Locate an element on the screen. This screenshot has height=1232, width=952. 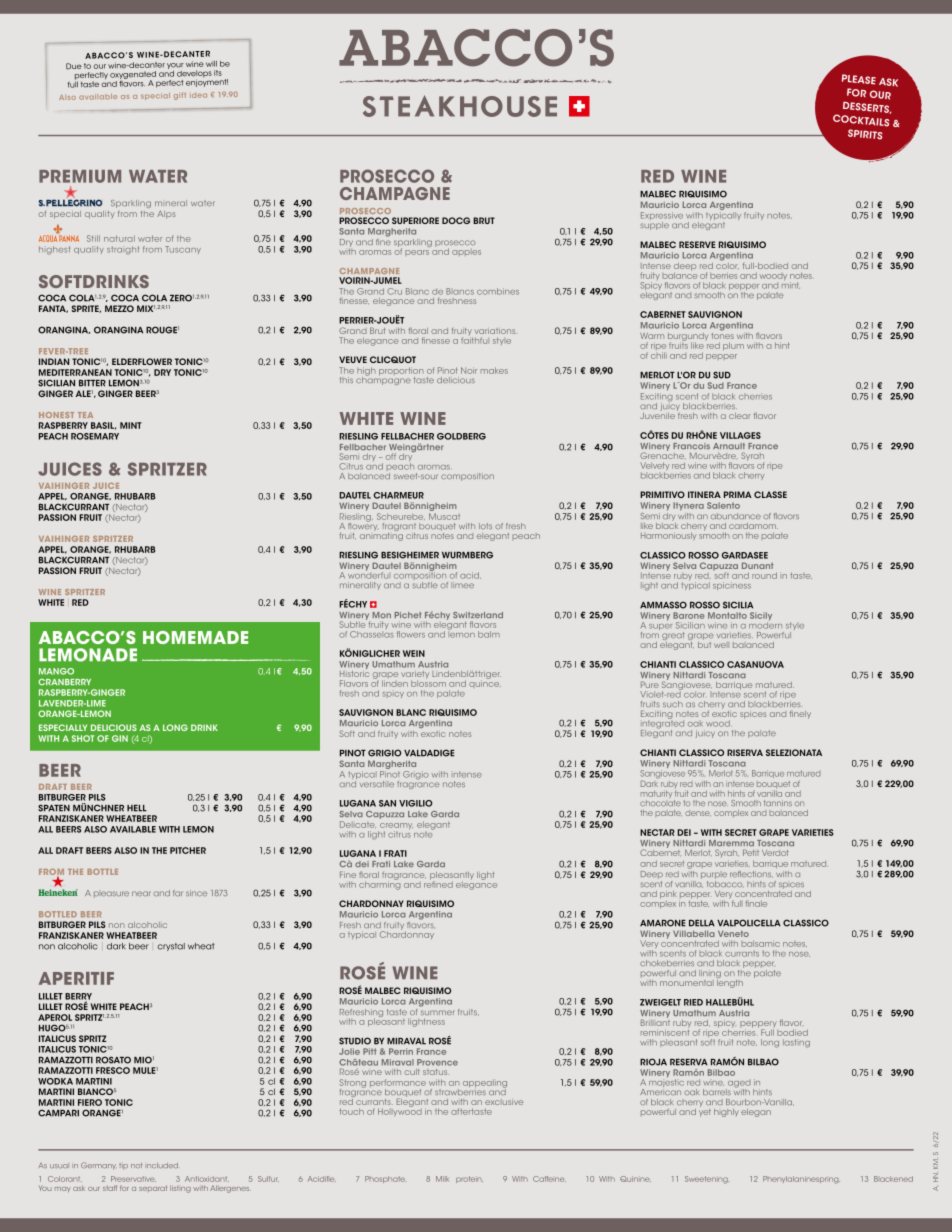
HOMEMADE is located at coordinates (195, 637).
